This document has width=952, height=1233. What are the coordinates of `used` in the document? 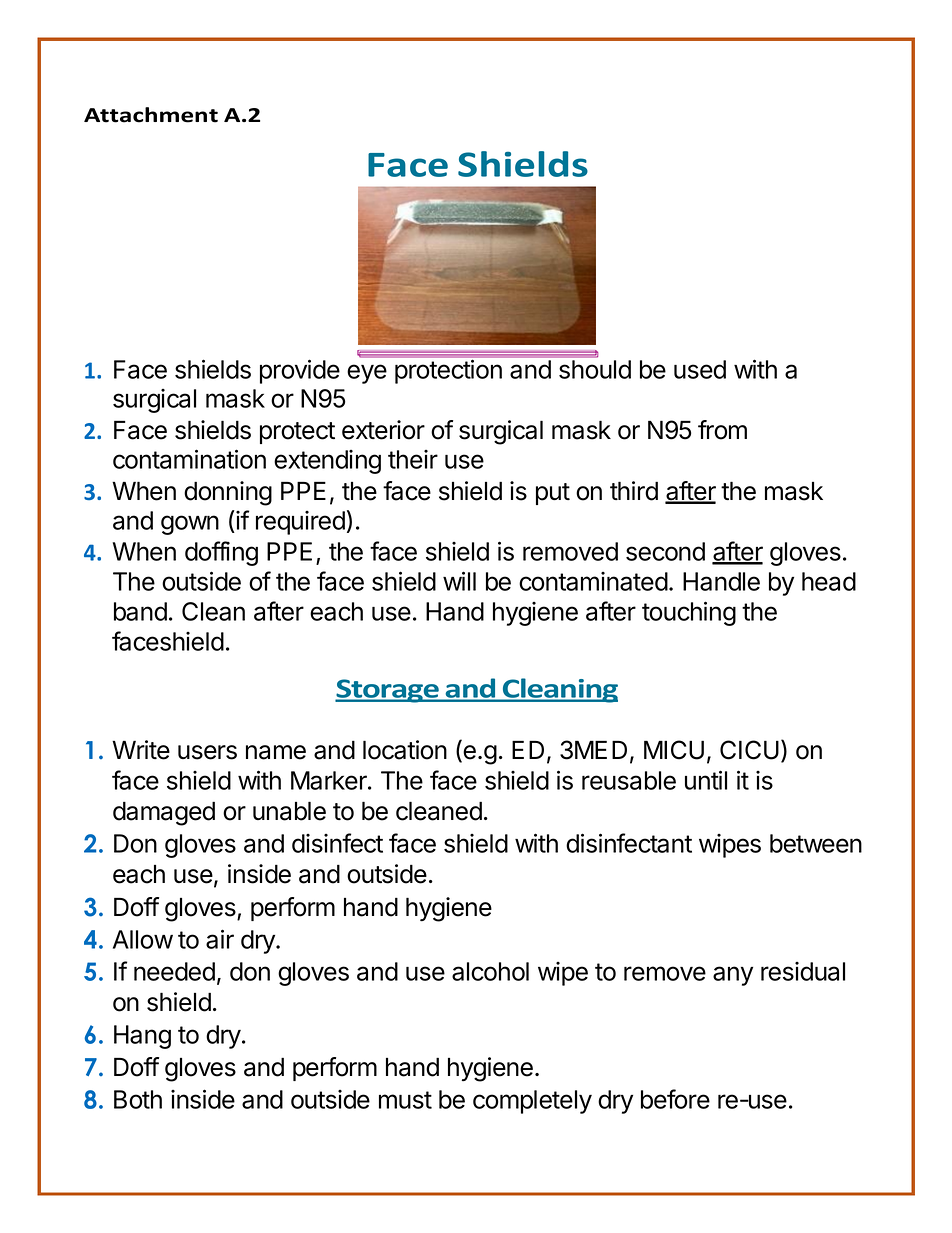 It's located at (700, 369).
